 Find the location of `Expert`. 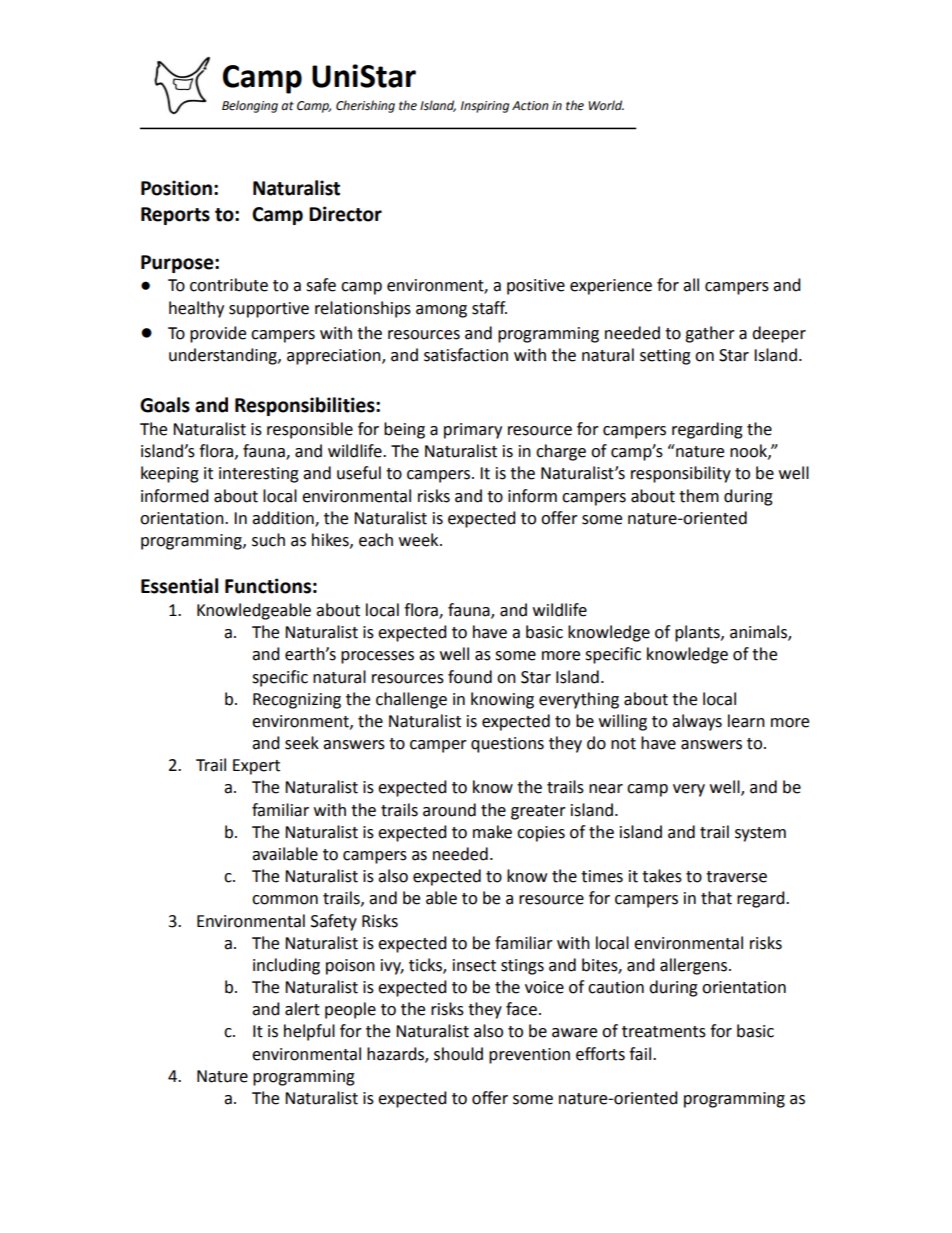

Expert is located at coordinates (256, 767).
